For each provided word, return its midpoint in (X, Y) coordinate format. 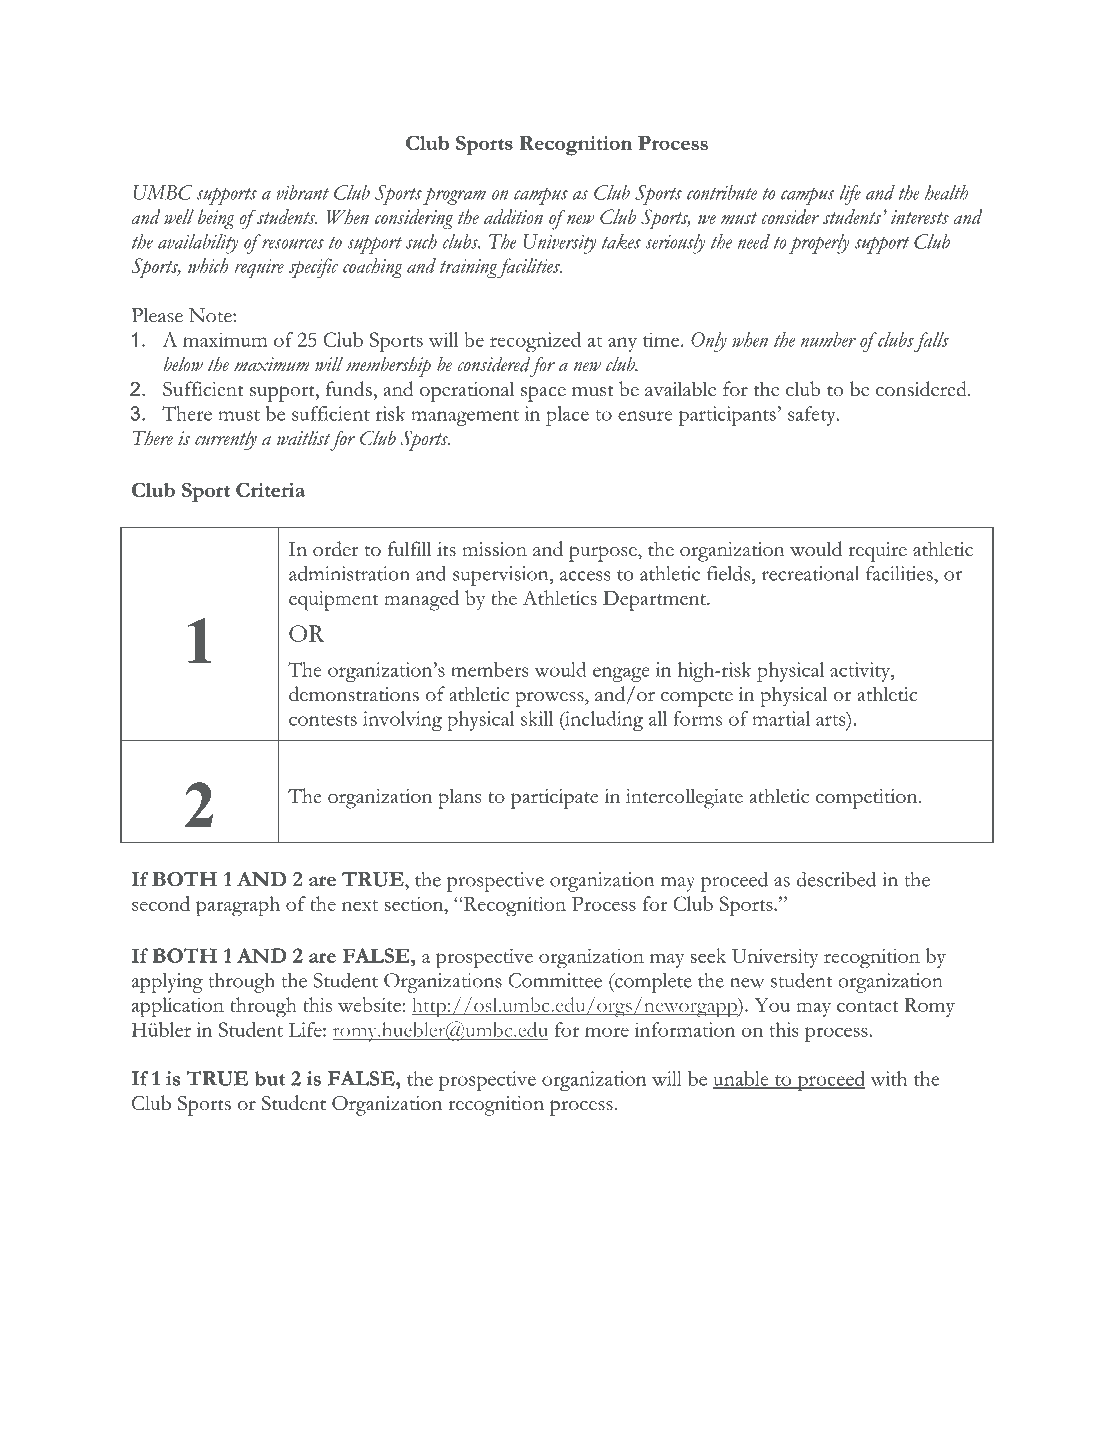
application (178, 1007)
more (607, 1032)
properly (819, 244)
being (216, 219)
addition (513, 216)
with (888, 1078)
